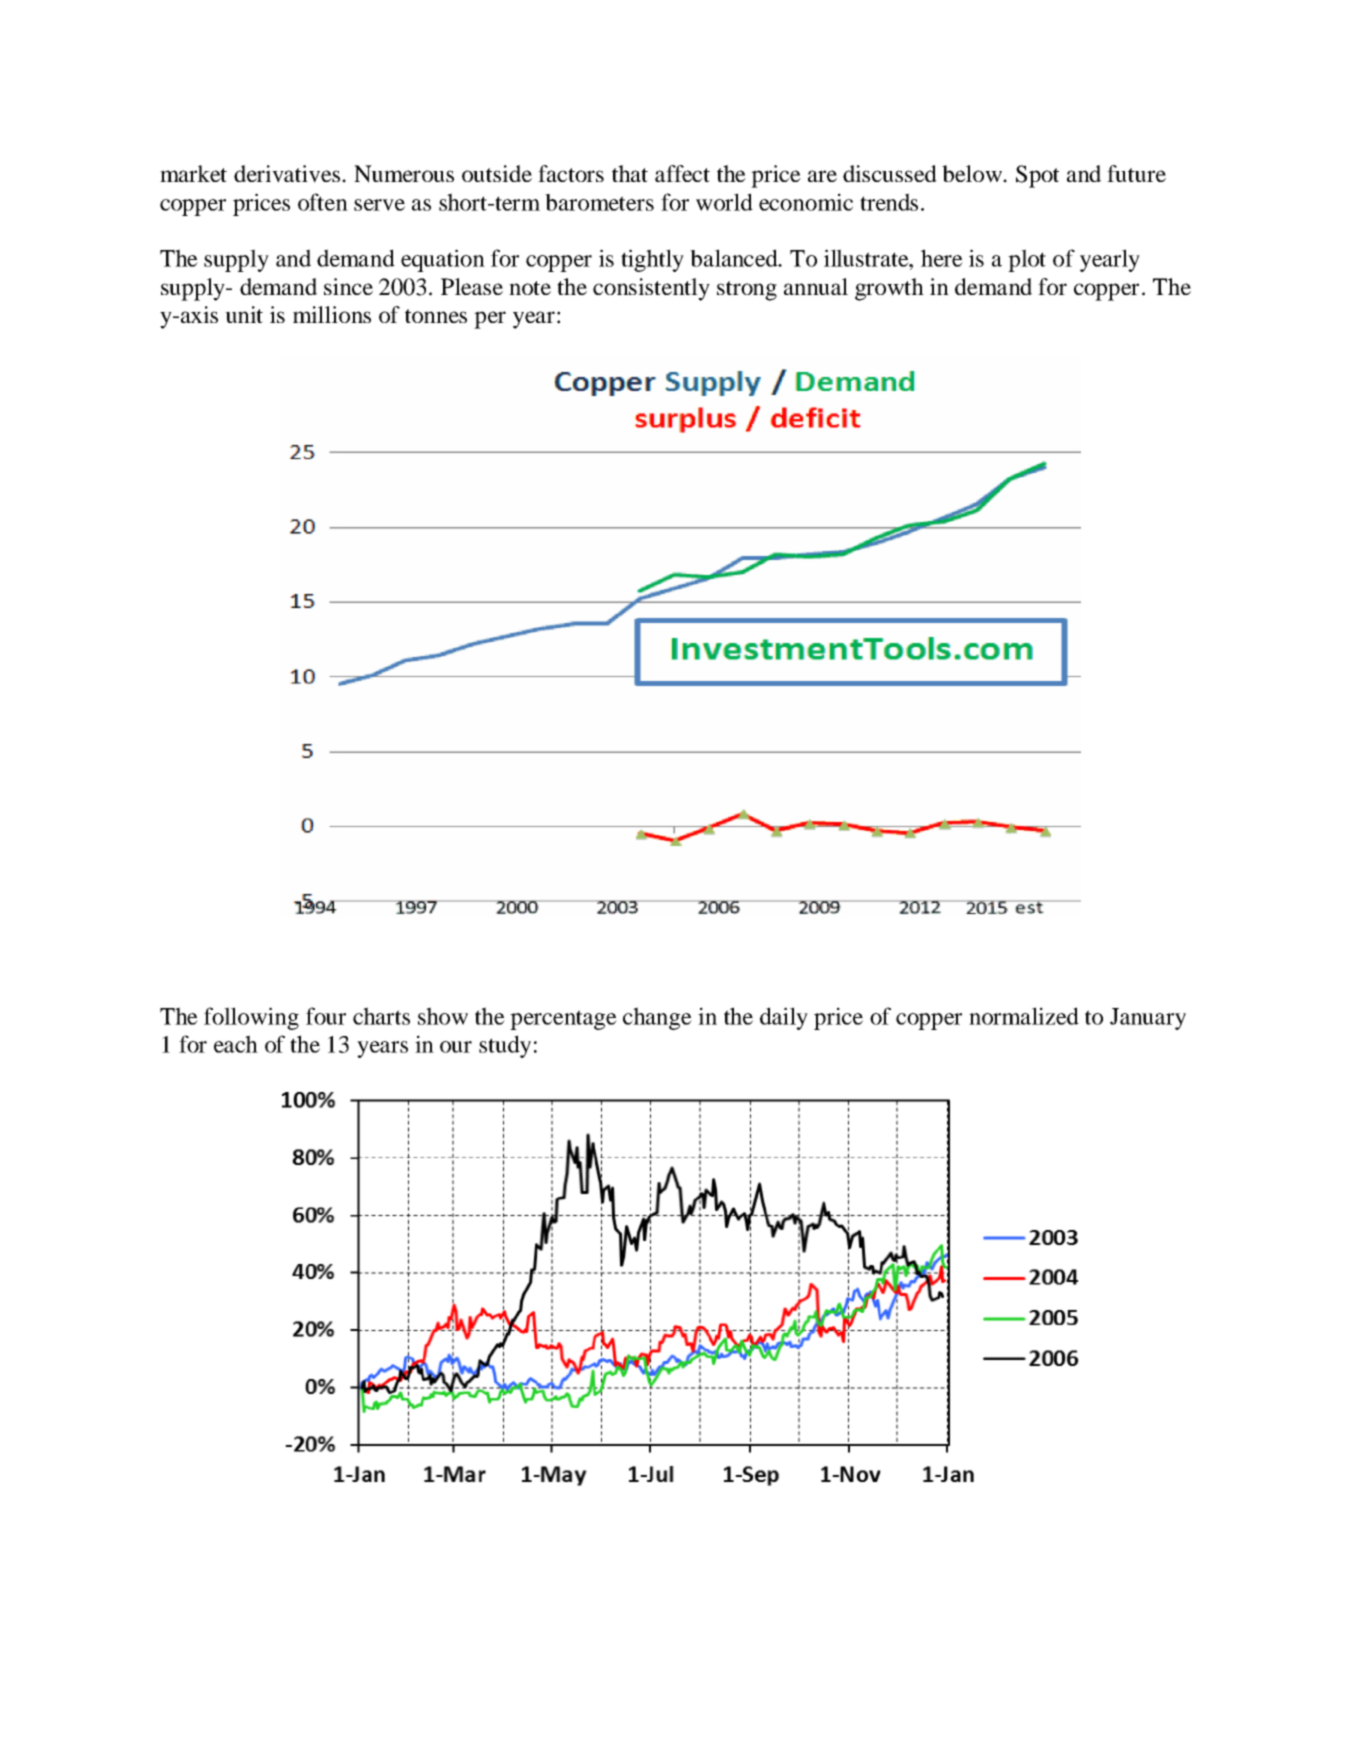 Image resolution: width=1361 pixels, height=1762 pixels. I want to click on tonnes, so click(436, 316).
